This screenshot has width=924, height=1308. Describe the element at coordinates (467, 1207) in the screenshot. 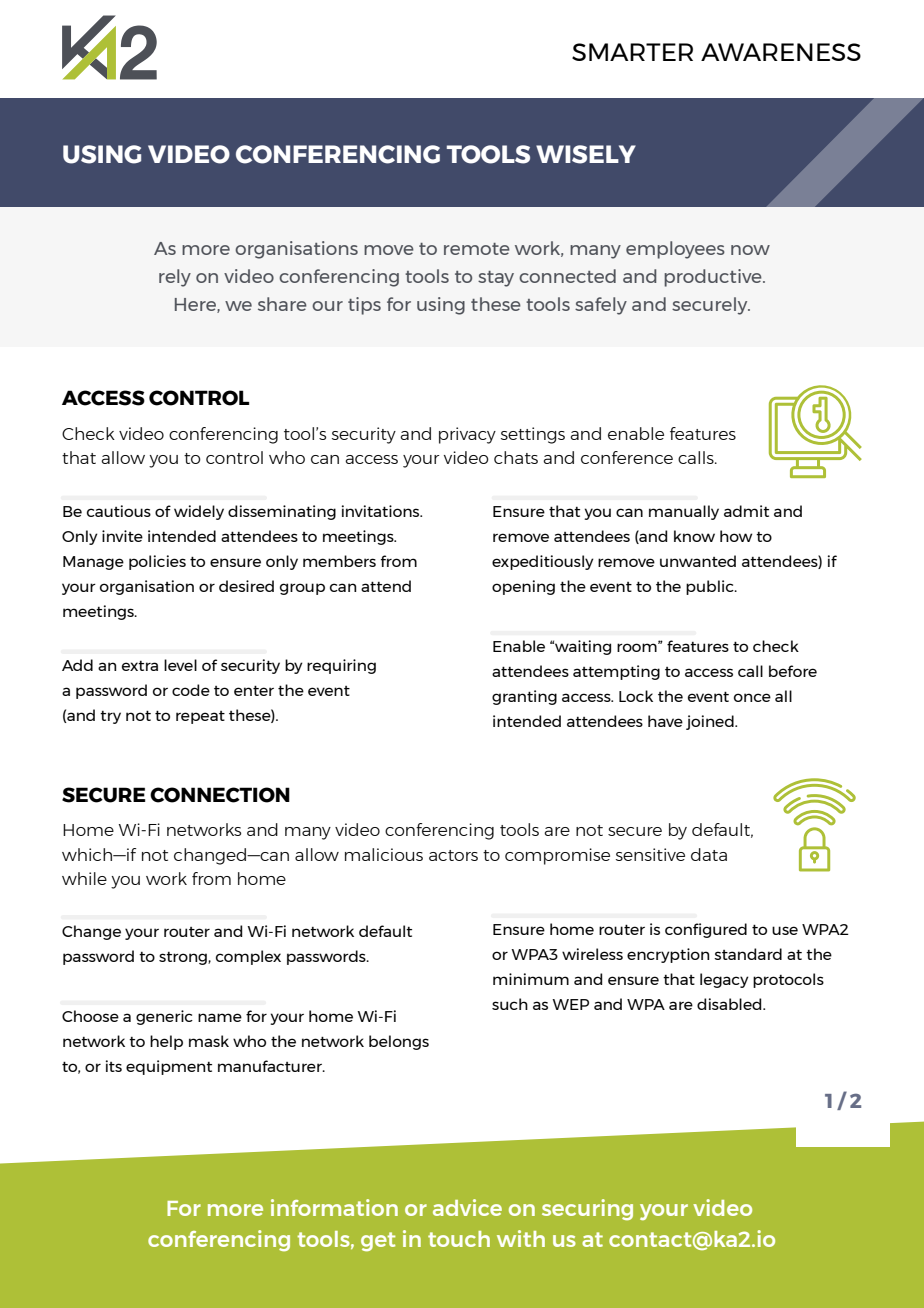

I see `advice` at that location.
